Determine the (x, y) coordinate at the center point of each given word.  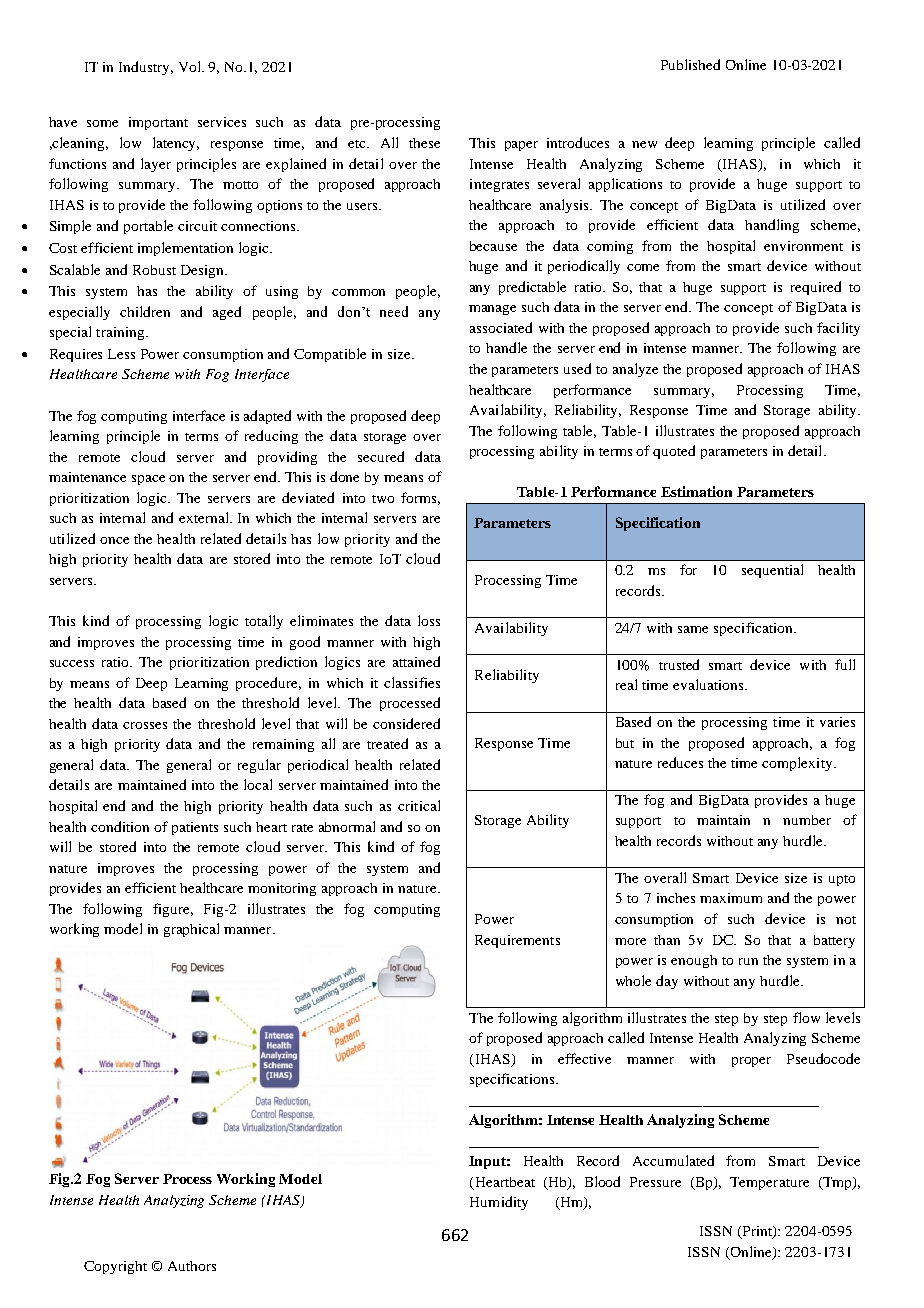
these (424, 143)
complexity (798, 764)
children (145, 311)
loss (429, 620)
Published (690, 64)
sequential (772, 571)
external (205, 517)
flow (806, 1017)
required (816, 288)
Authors (192, 1266)
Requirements (517, 941)
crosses (145, 725)
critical (419, 805)
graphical (191, 930)
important (158, 123)
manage (492, 310)
